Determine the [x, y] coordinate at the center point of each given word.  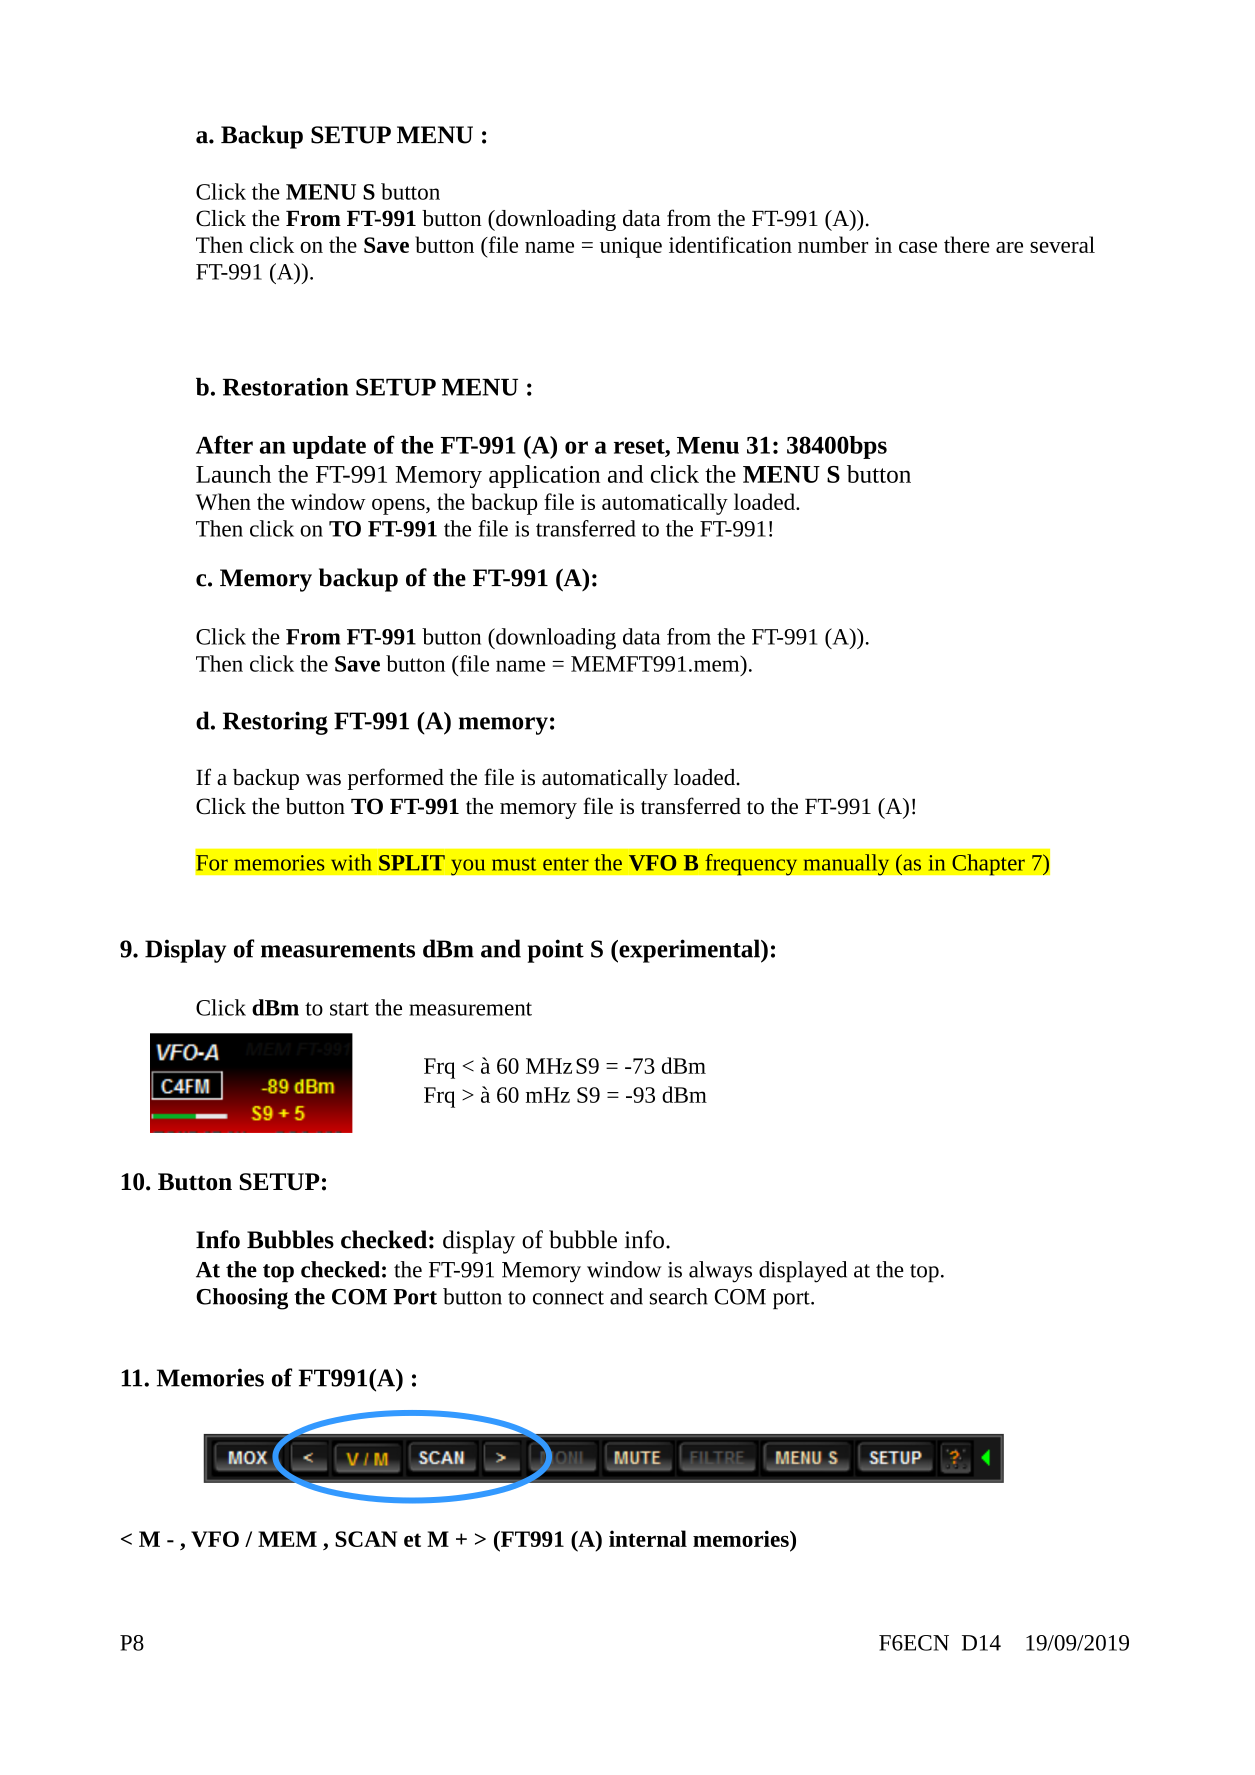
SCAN [366, 1539]
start [349, 1009]
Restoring [275, 723]
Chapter [988, 864]
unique [631, 247]
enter [566, 864]
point [556, 951]
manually [846, 865]
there [967, 244]
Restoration [286, 387]
